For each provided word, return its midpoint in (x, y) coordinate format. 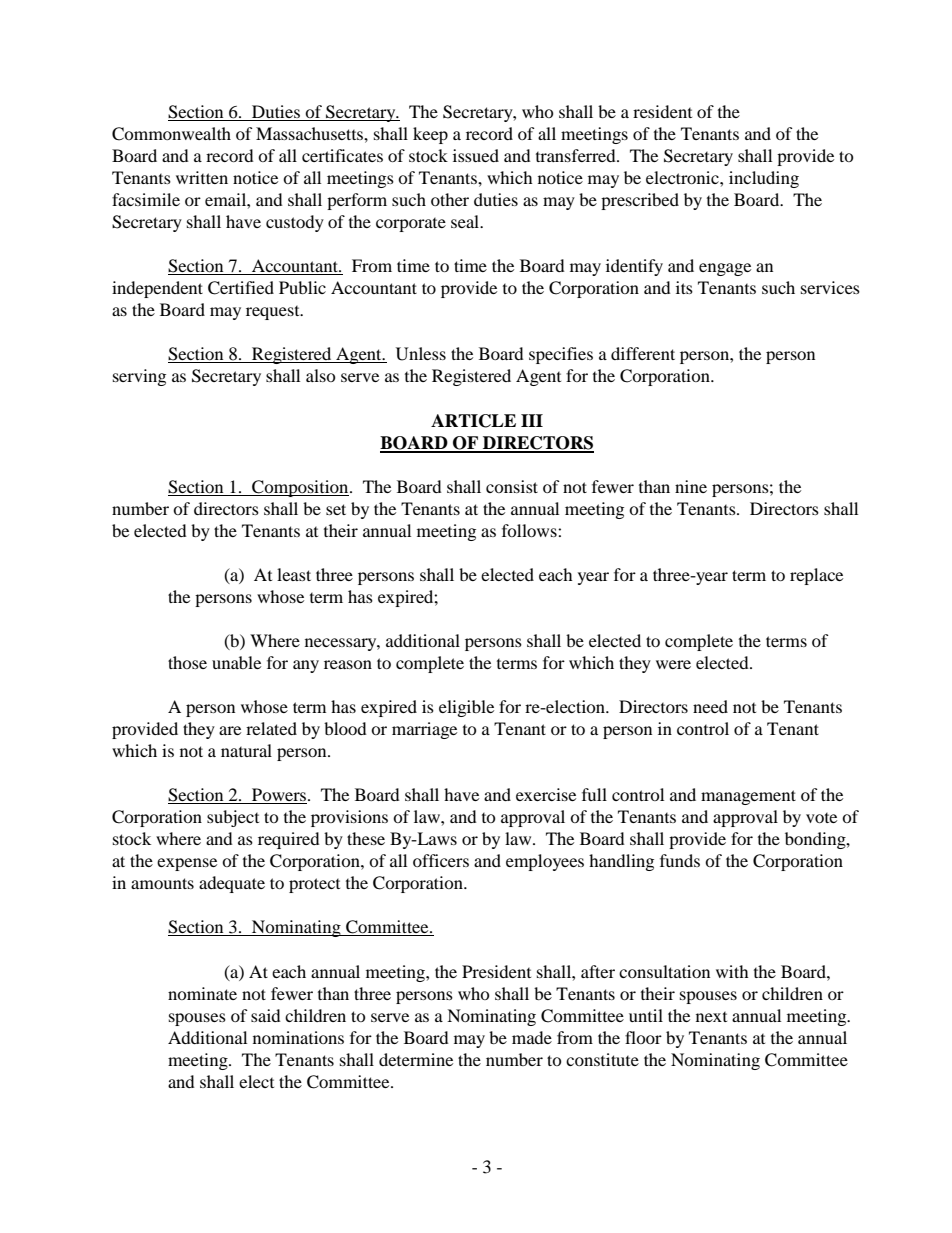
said (266, 1015)
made (532, 1037)
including (764, 179)
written (202, 177)
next (711, 1017)
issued (476, 155)
